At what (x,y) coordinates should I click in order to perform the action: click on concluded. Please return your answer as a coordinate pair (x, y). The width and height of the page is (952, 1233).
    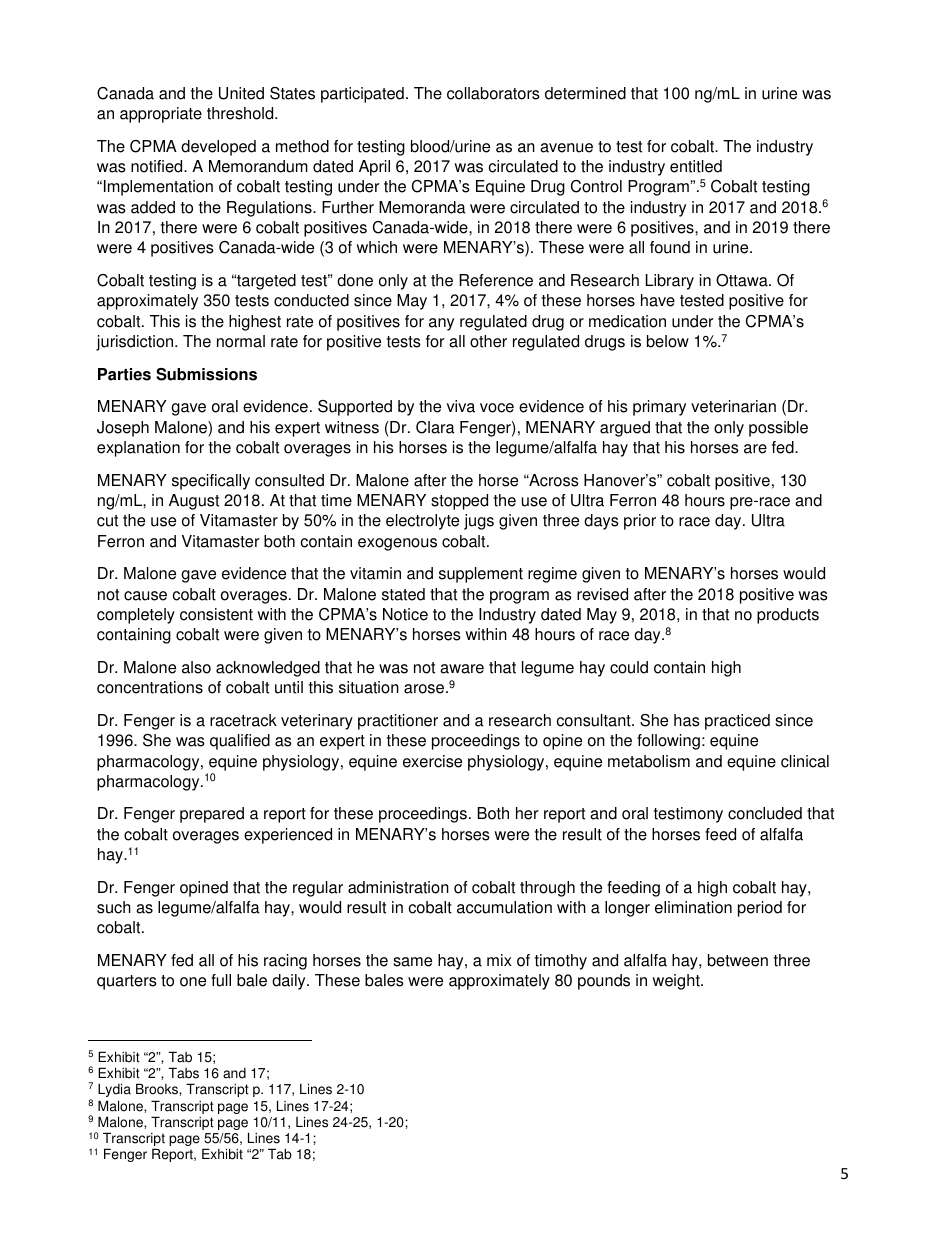
    Looking at the image, I should click on (765, 813).
